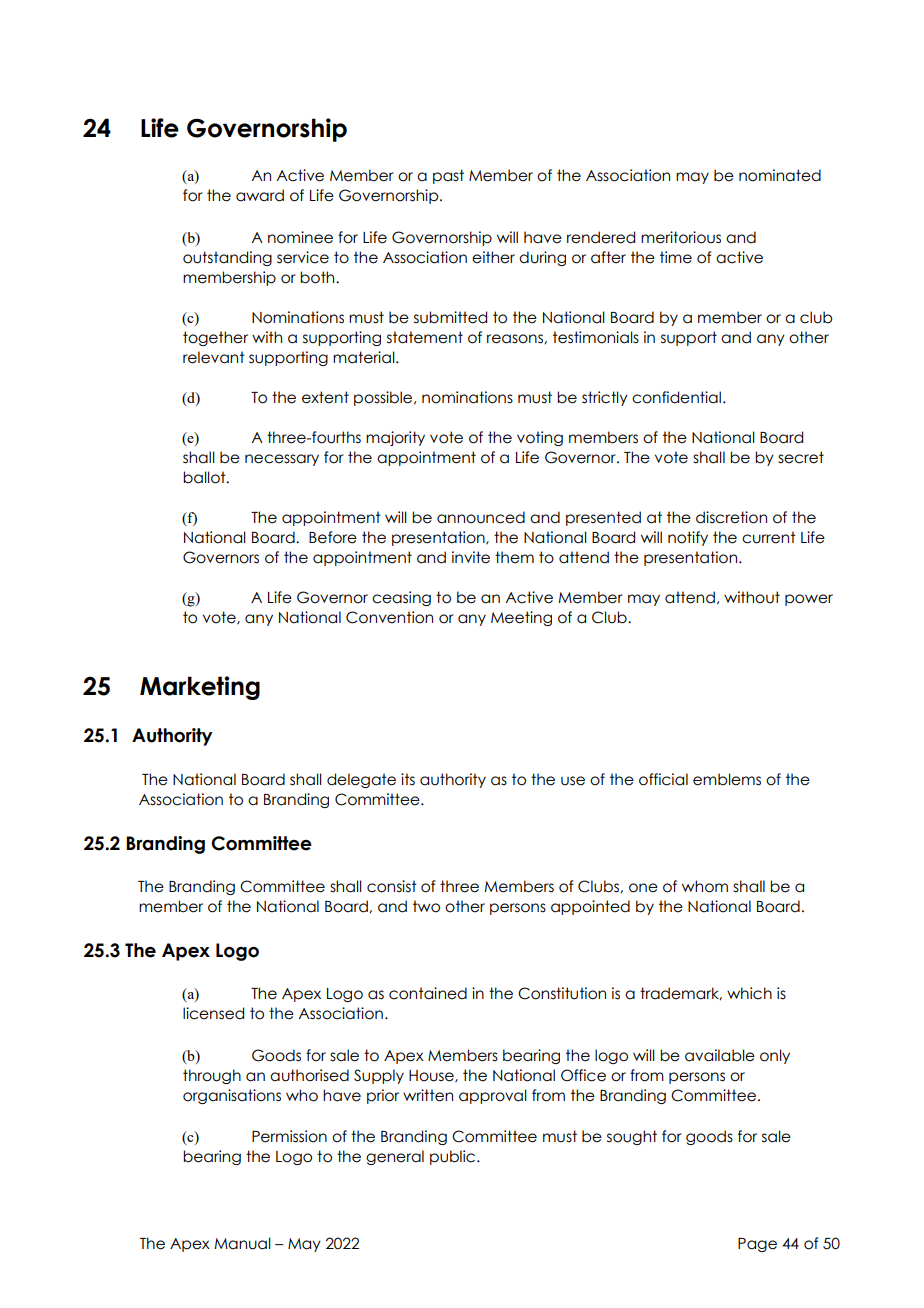  Describe the element at coordinates (242, 1243) in the page. I see `Manual` at that location.
